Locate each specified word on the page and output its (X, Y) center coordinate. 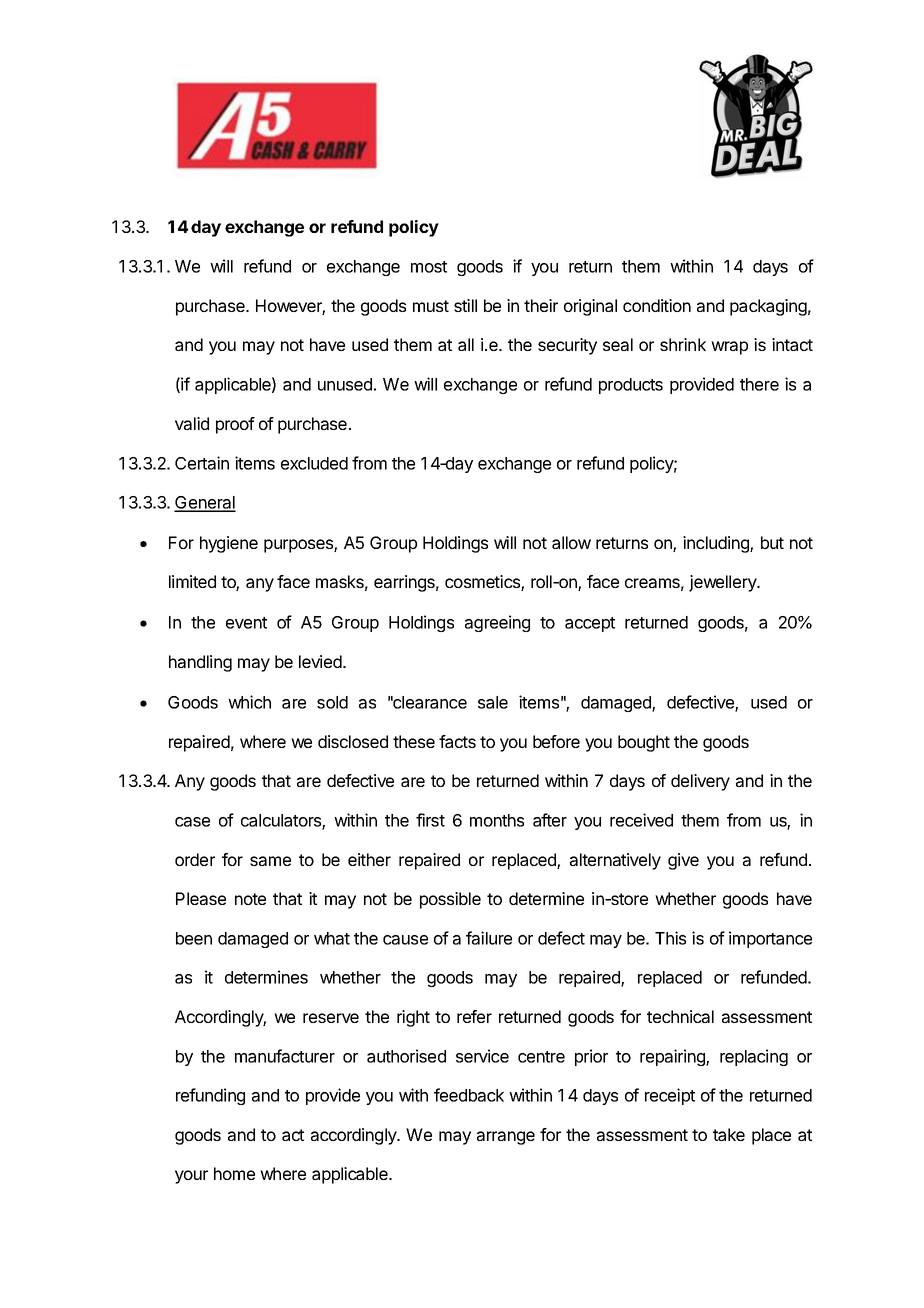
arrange (506, 1138)
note (250, 899)
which (249, 702)
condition (657, 305)
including (717, 544)
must (431, 306)
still (465, 305)
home (234, 1173)
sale (493, 702)
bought (644, 743)
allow (571, 542)
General (205, 504)
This (670, 938)
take (729, 1134)
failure (489, 938)
